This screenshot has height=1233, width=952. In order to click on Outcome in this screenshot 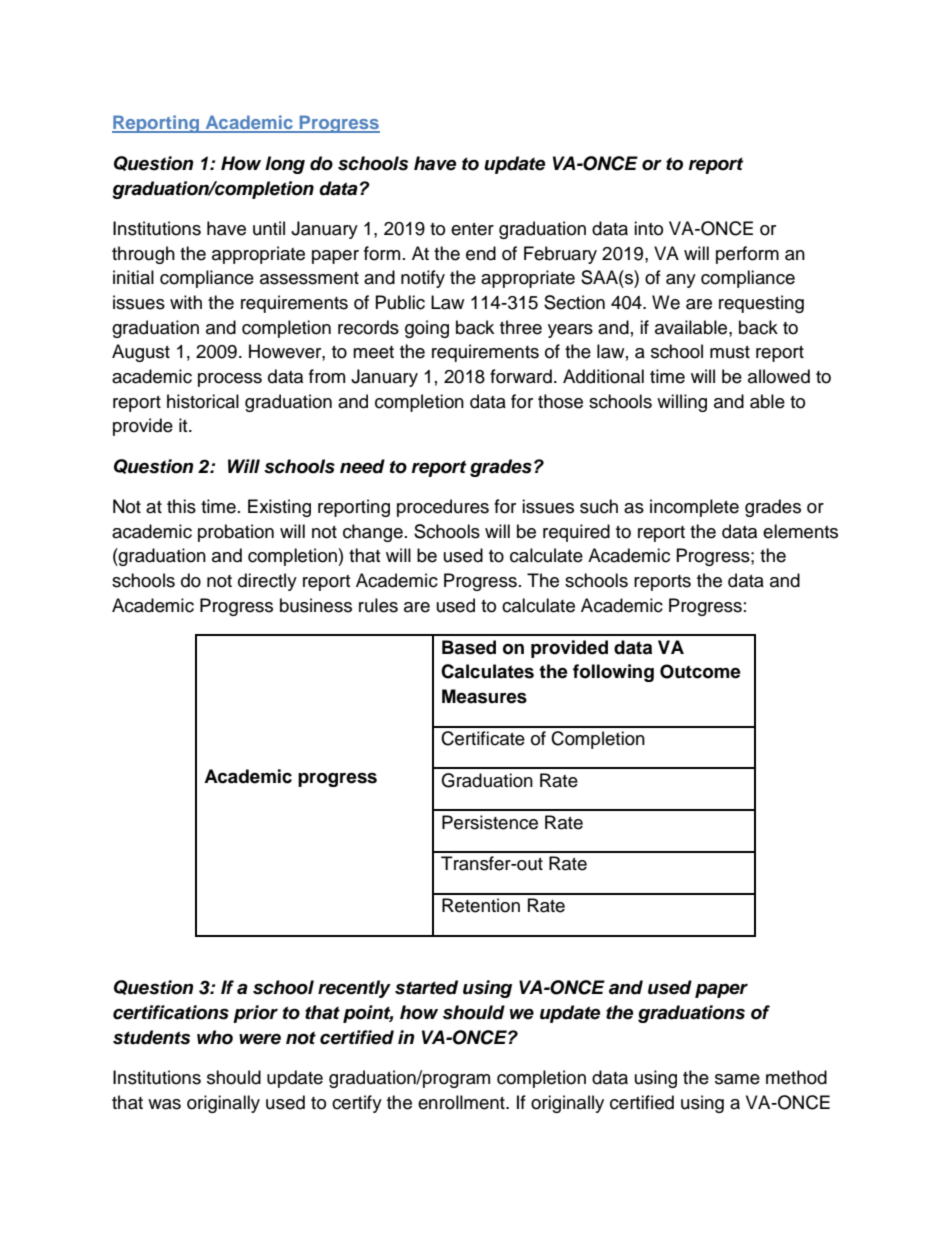, I will do `click(700, 671)`.
